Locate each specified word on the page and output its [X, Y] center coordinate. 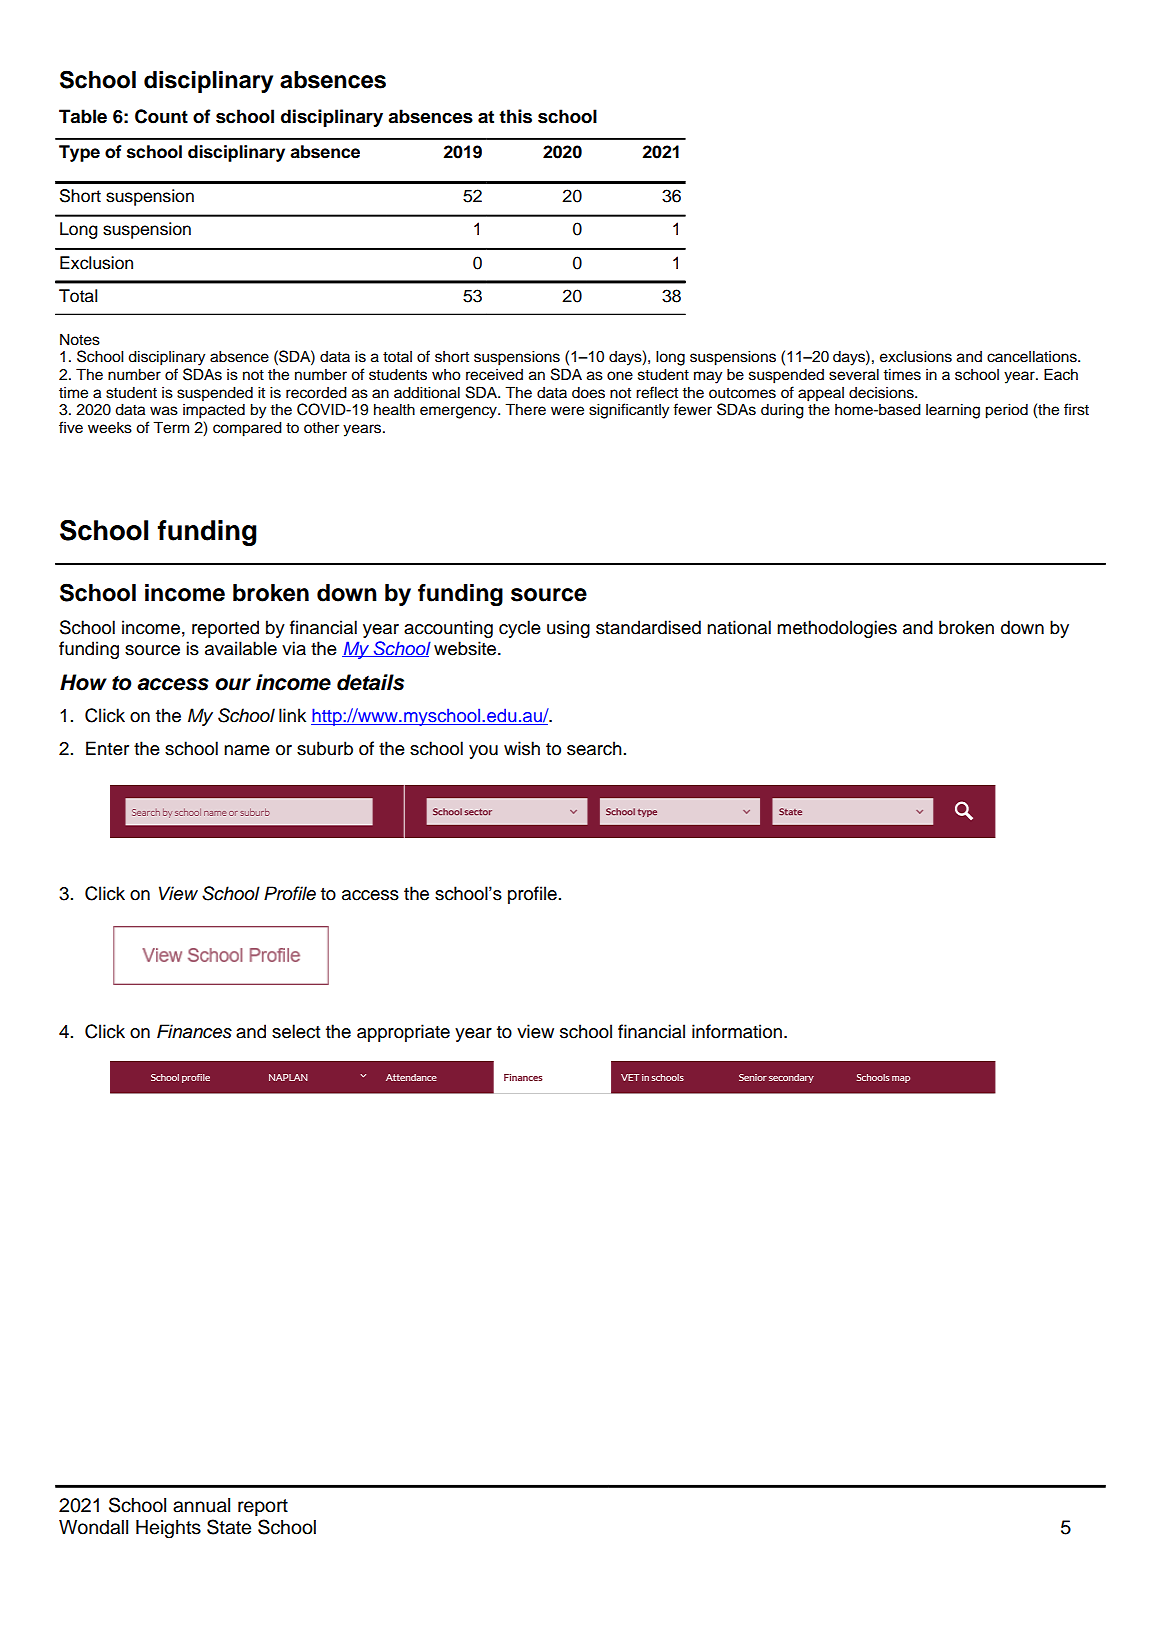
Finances [194, 1031]
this [515, 116]
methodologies [837, 629]
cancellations [1033, 356]
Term [171, 427]
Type [79, 153]
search [594, 748]
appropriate [403, 1033]
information [737, 1031]
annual [201, 1505]
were [567, 411]
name [247, 750]
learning [953, 411]
